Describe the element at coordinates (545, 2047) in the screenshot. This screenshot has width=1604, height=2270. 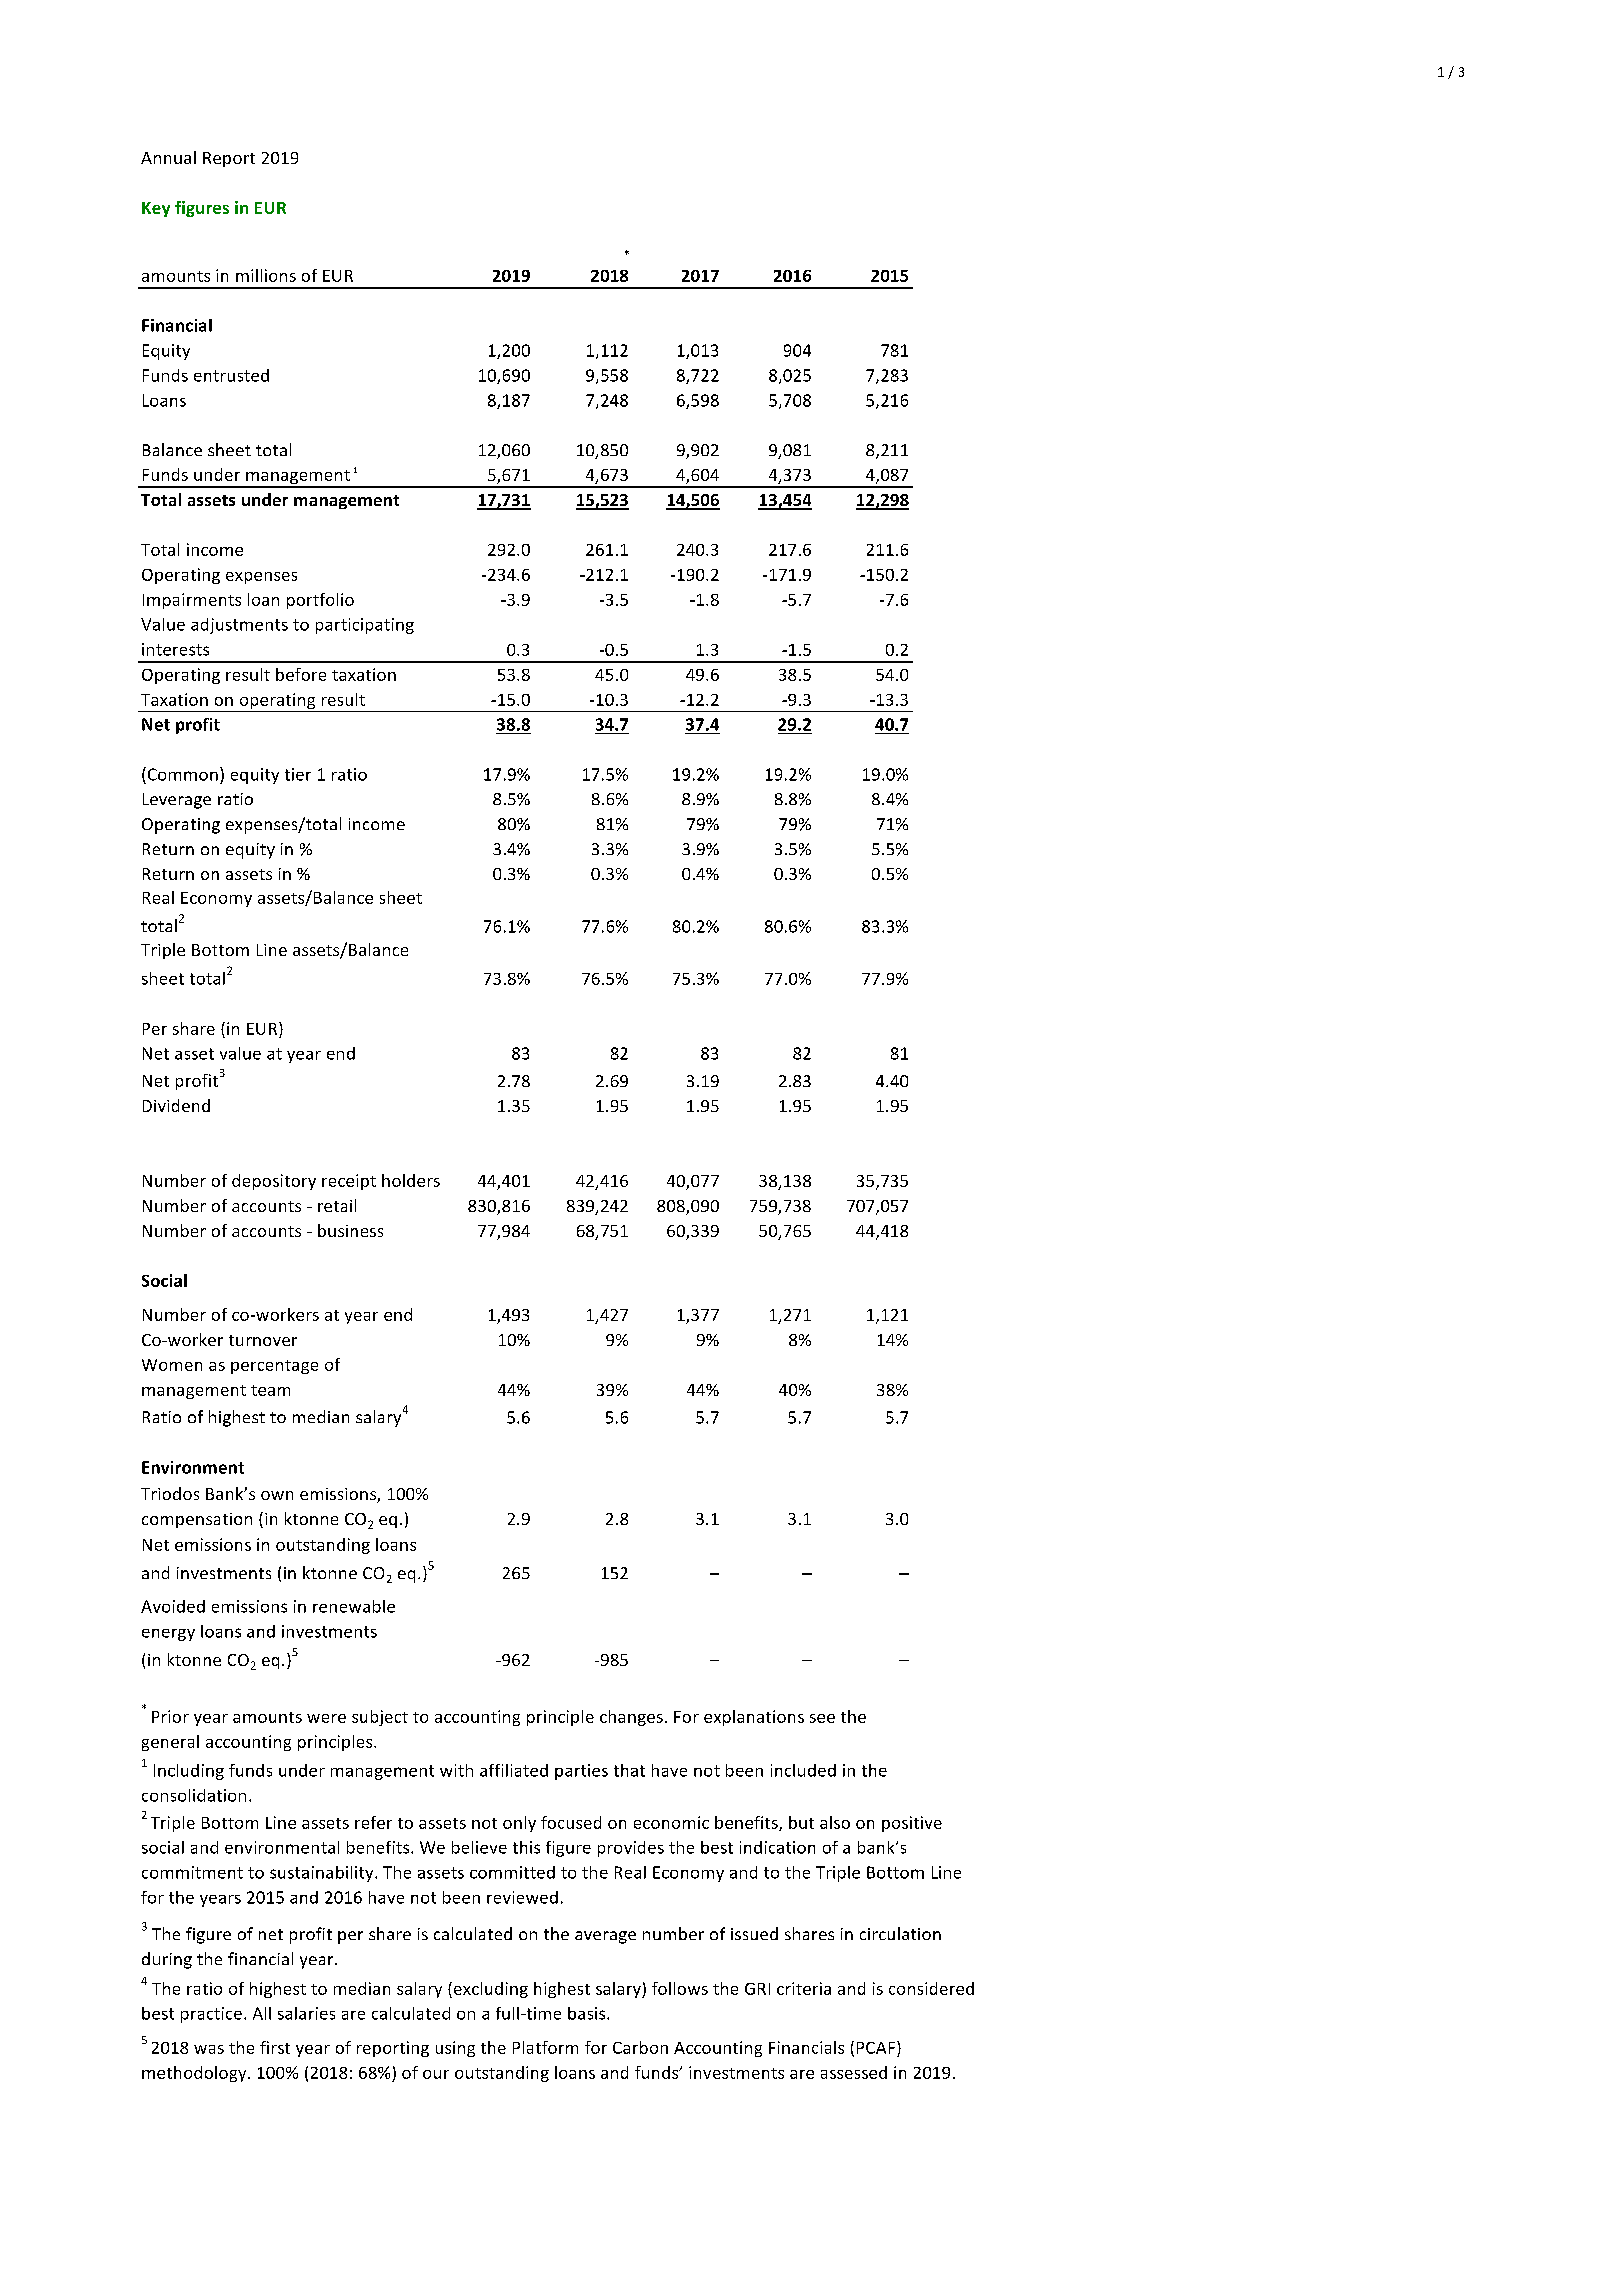
I see `Platform` at that location.
